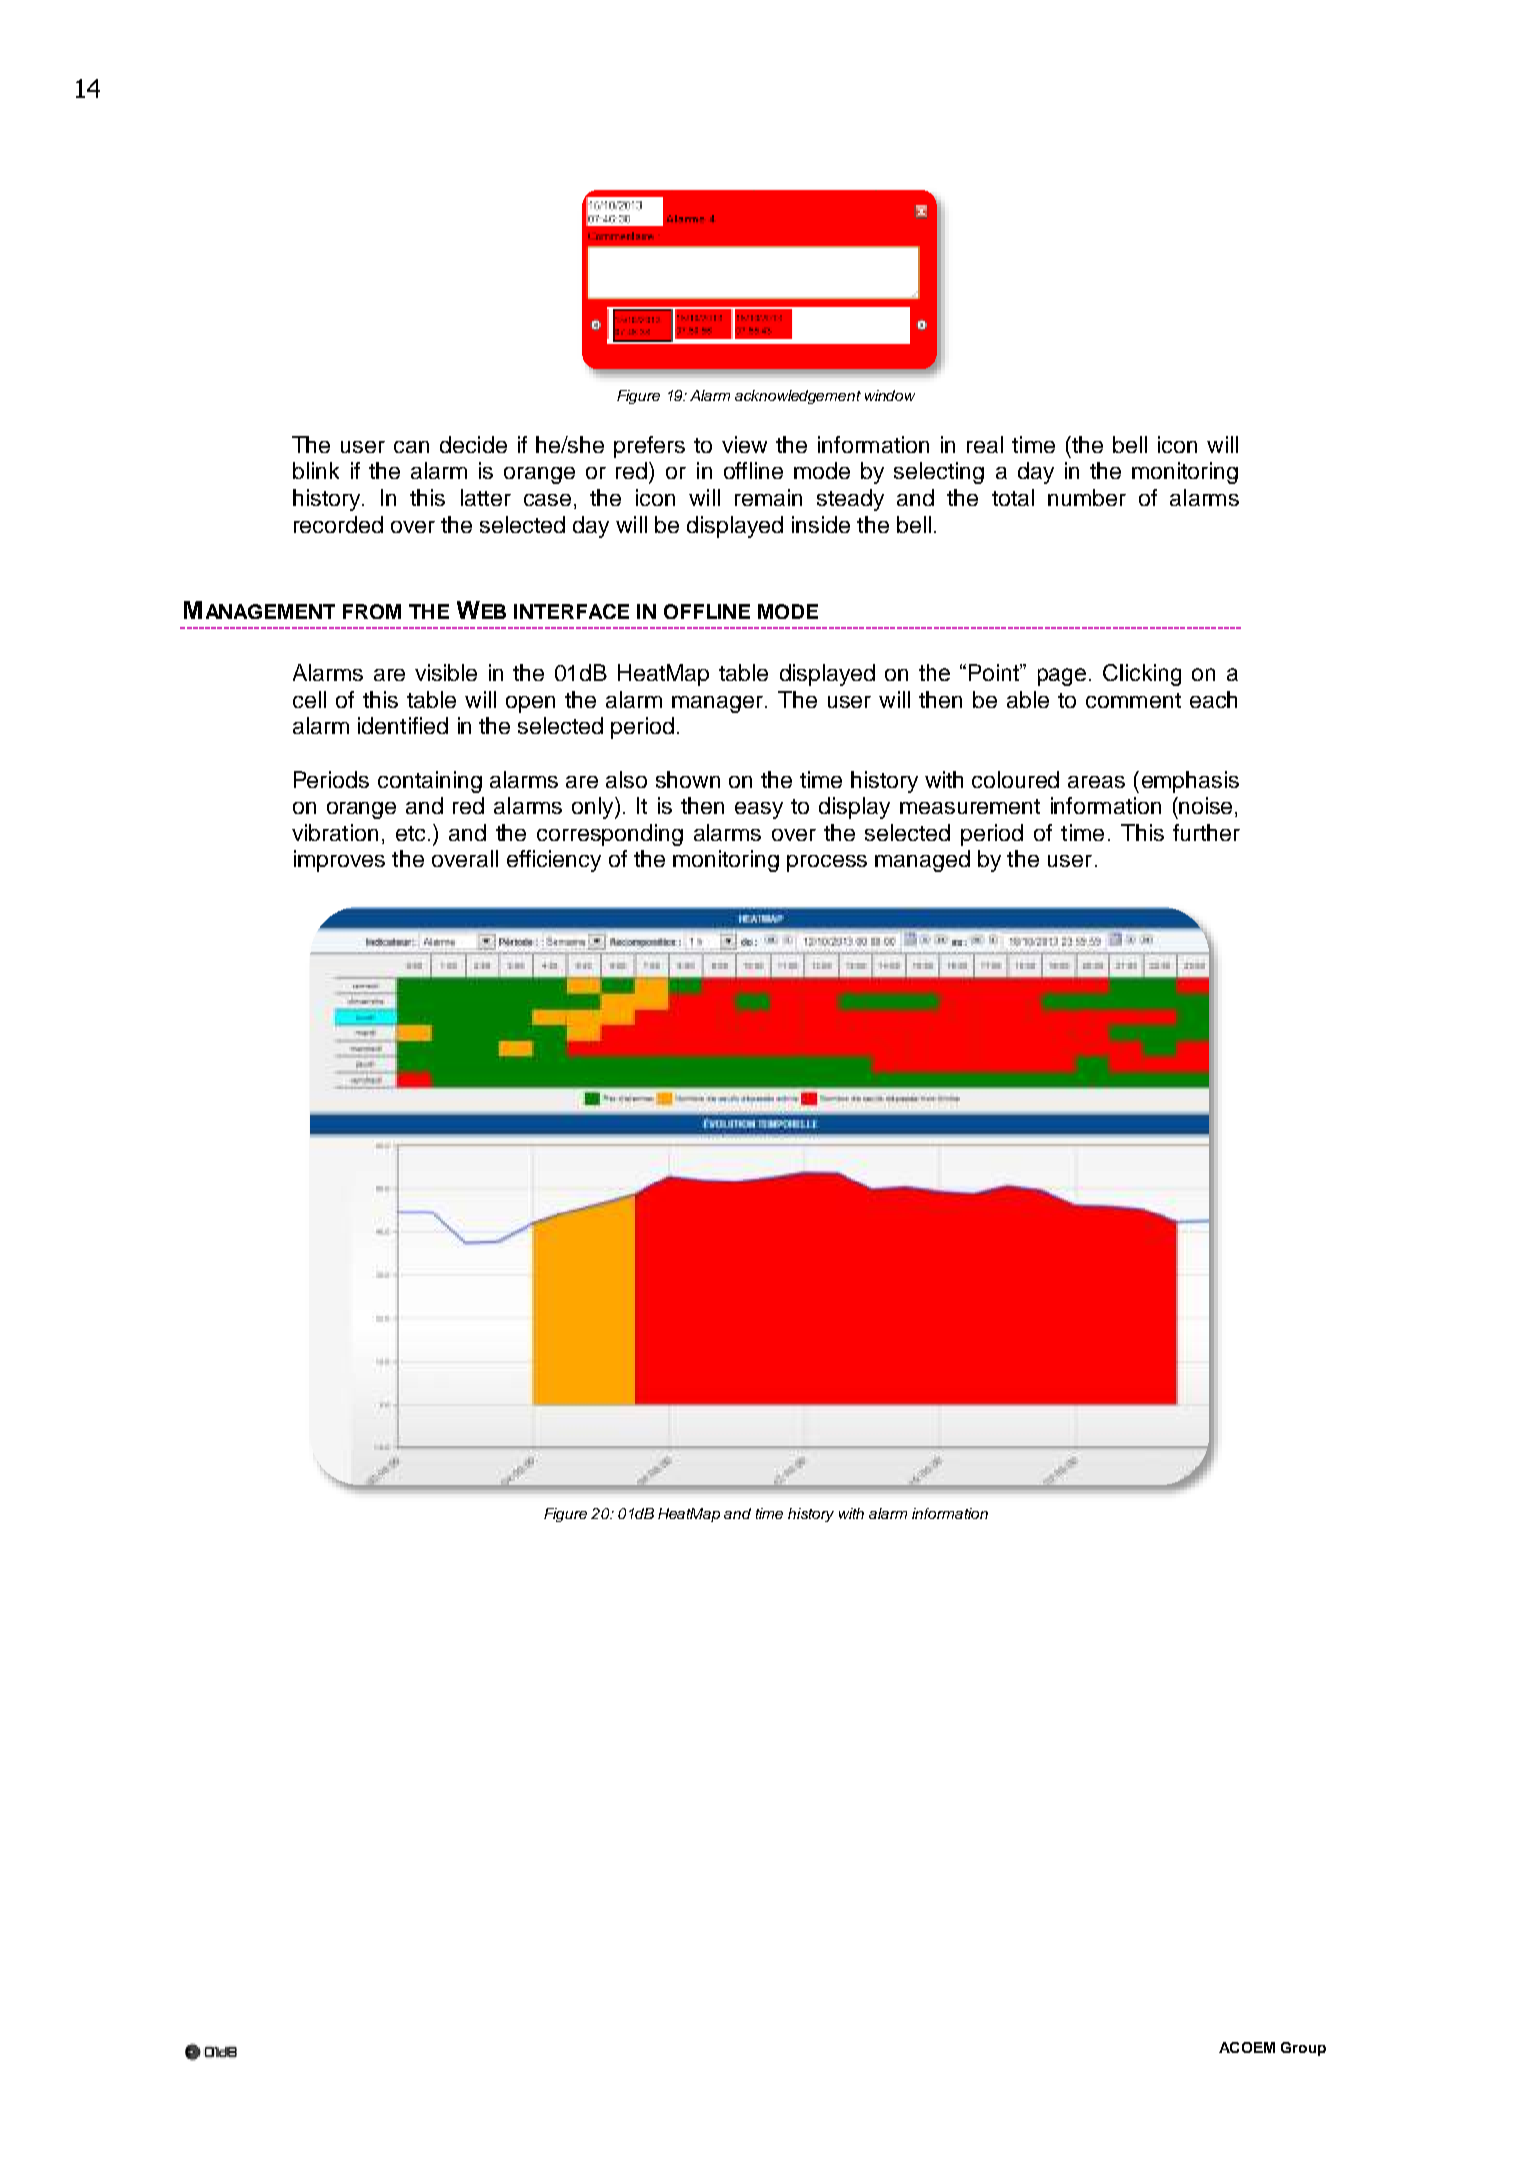 The height and width of the image is (2165, 1531). Describe the element at coordinates (554, 861) in the image. I see `efficiency` at that location.
